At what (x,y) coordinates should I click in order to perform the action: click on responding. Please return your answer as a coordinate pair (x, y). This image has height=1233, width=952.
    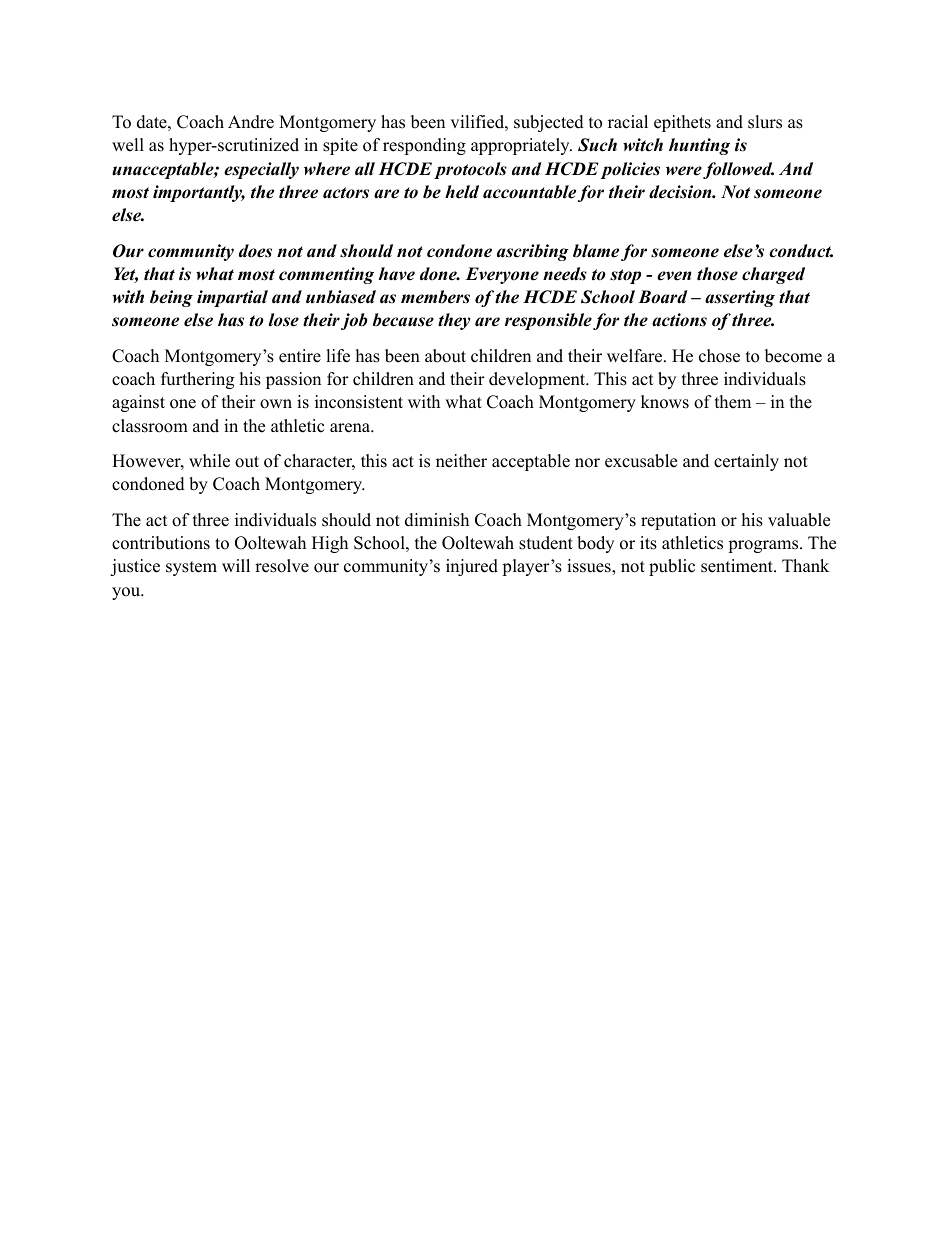
    Looking at the image, I should click on (424, 146).
